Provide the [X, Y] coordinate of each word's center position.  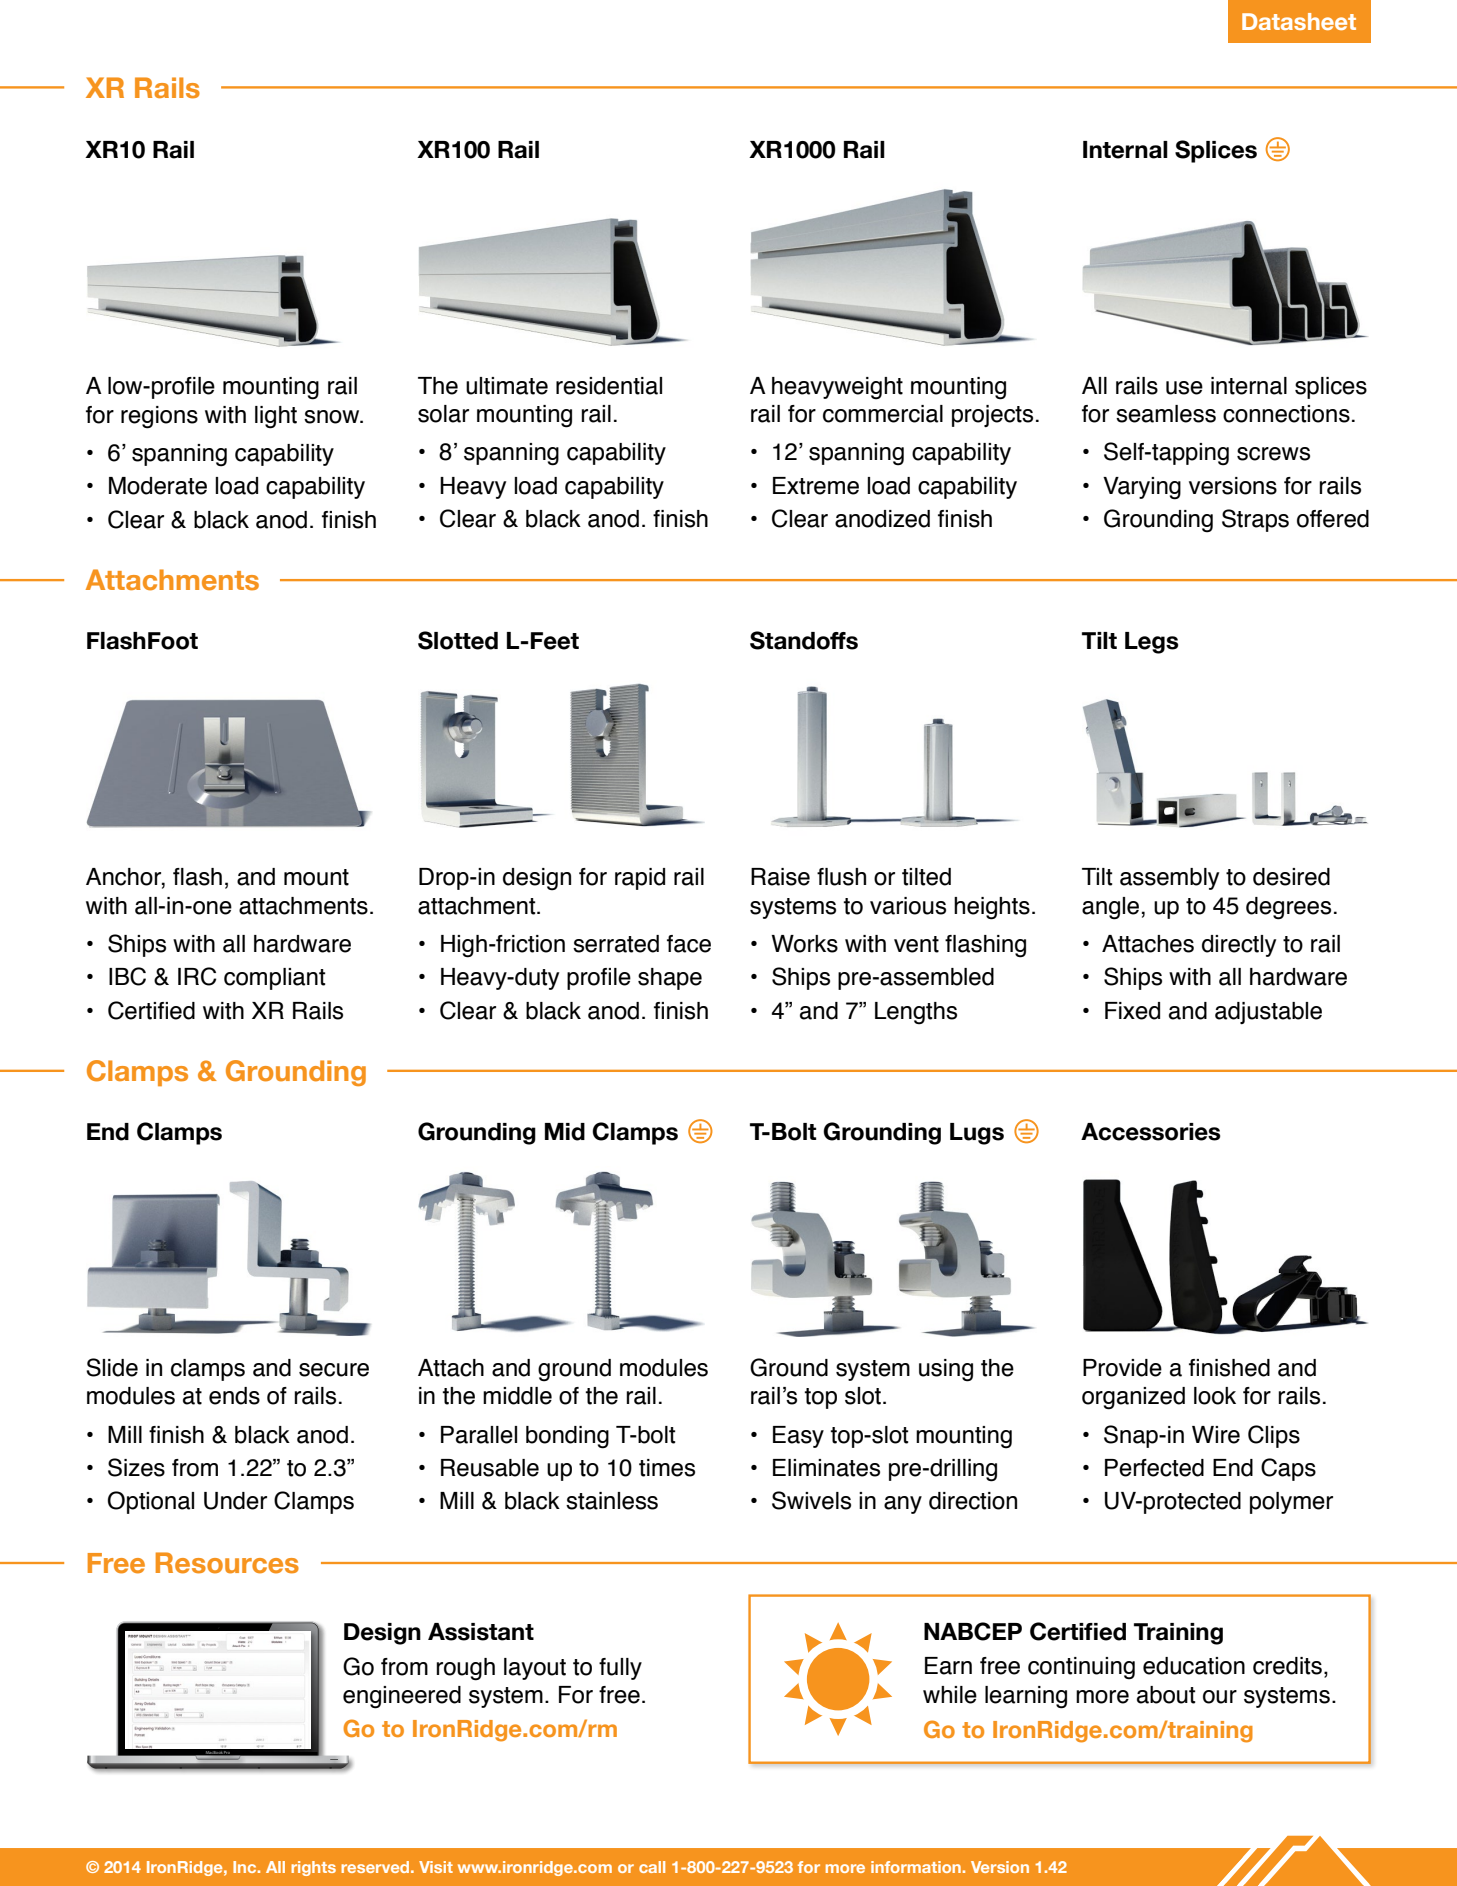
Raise [780, 877]
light [276, 417]
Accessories [1150, 1132]
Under [235, 1501]
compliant [274, 979]
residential [609, 386]
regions [159, 417]
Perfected [1154, 1468]
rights [313, 1868]
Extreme [816, 486]
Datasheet [1299, 21]
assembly [1169, 879]
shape [670, 979]
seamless [1166, 414]
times [667, 1468]
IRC [197, 976]
